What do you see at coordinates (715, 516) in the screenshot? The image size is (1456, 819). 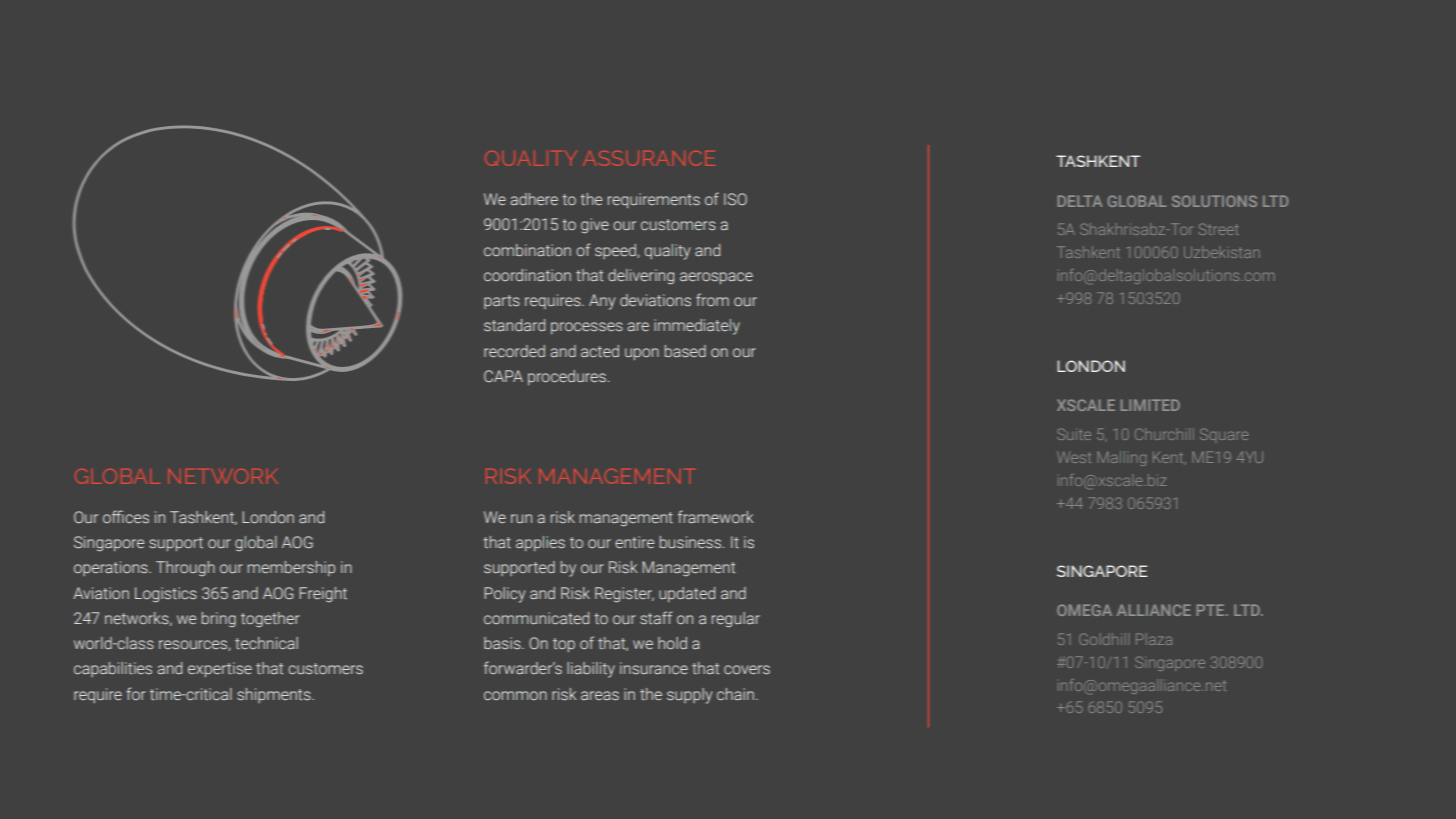 I see `framework` at bounding box center [715, 516].
